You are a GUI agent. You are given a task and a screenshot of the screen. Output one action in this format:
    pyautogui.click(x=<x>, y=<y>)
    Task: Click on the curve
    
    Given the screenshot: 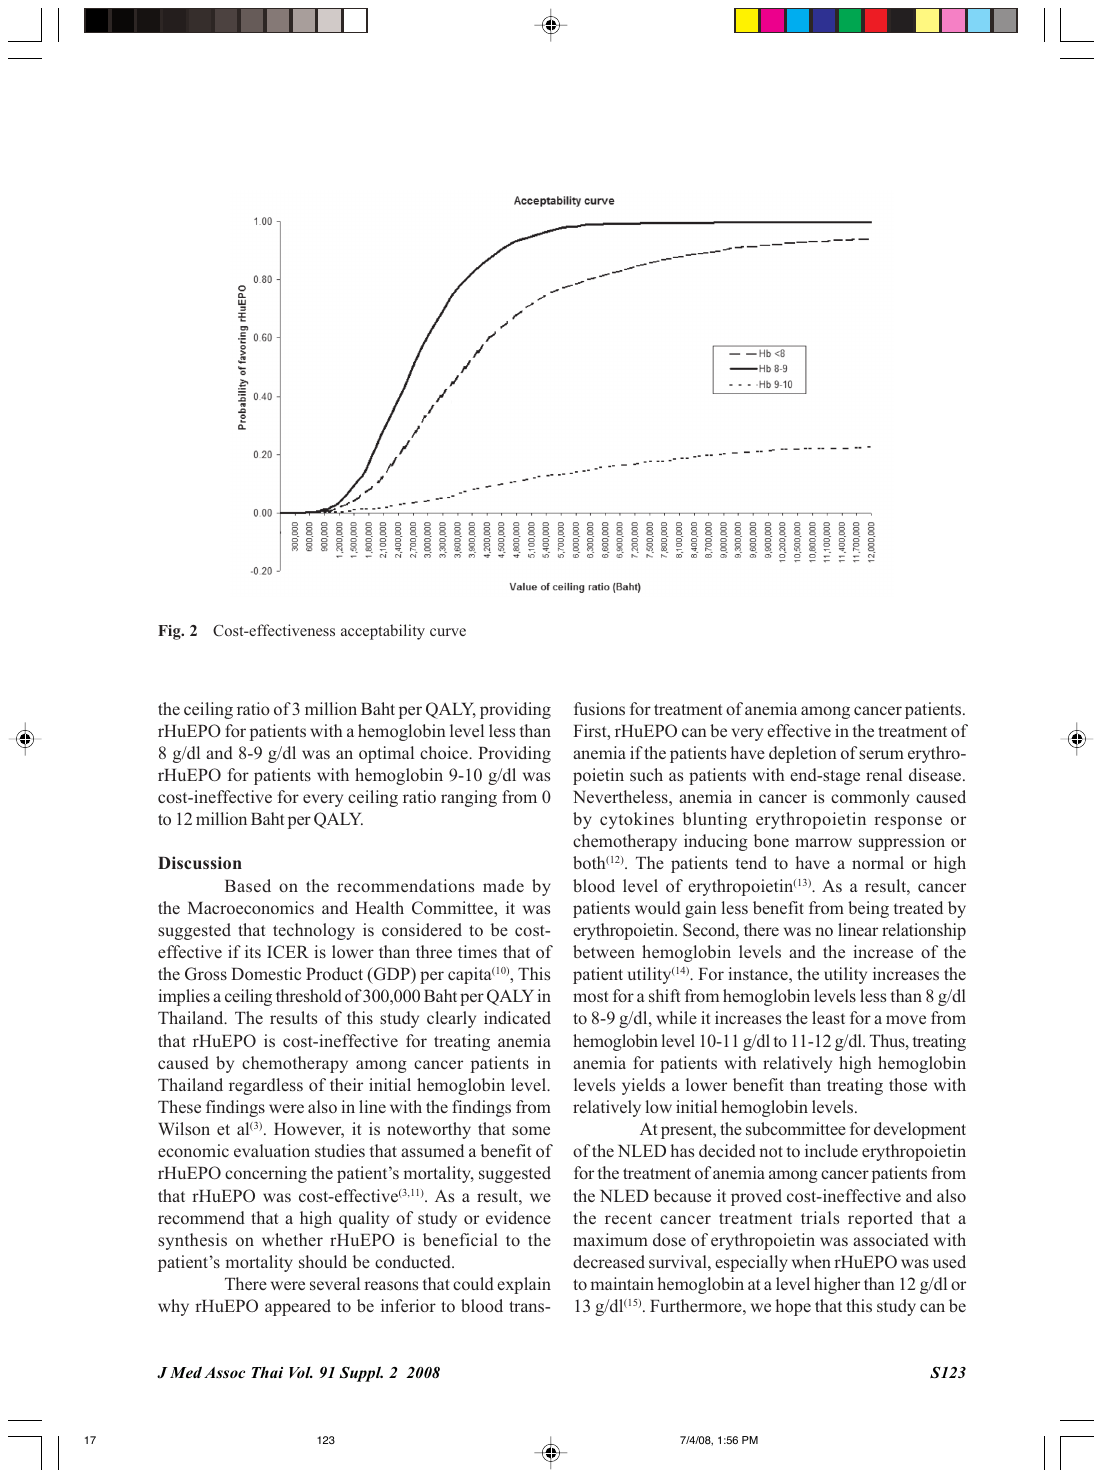 What is the action you would take?
    pyautogui.click(x=448, y=632)
